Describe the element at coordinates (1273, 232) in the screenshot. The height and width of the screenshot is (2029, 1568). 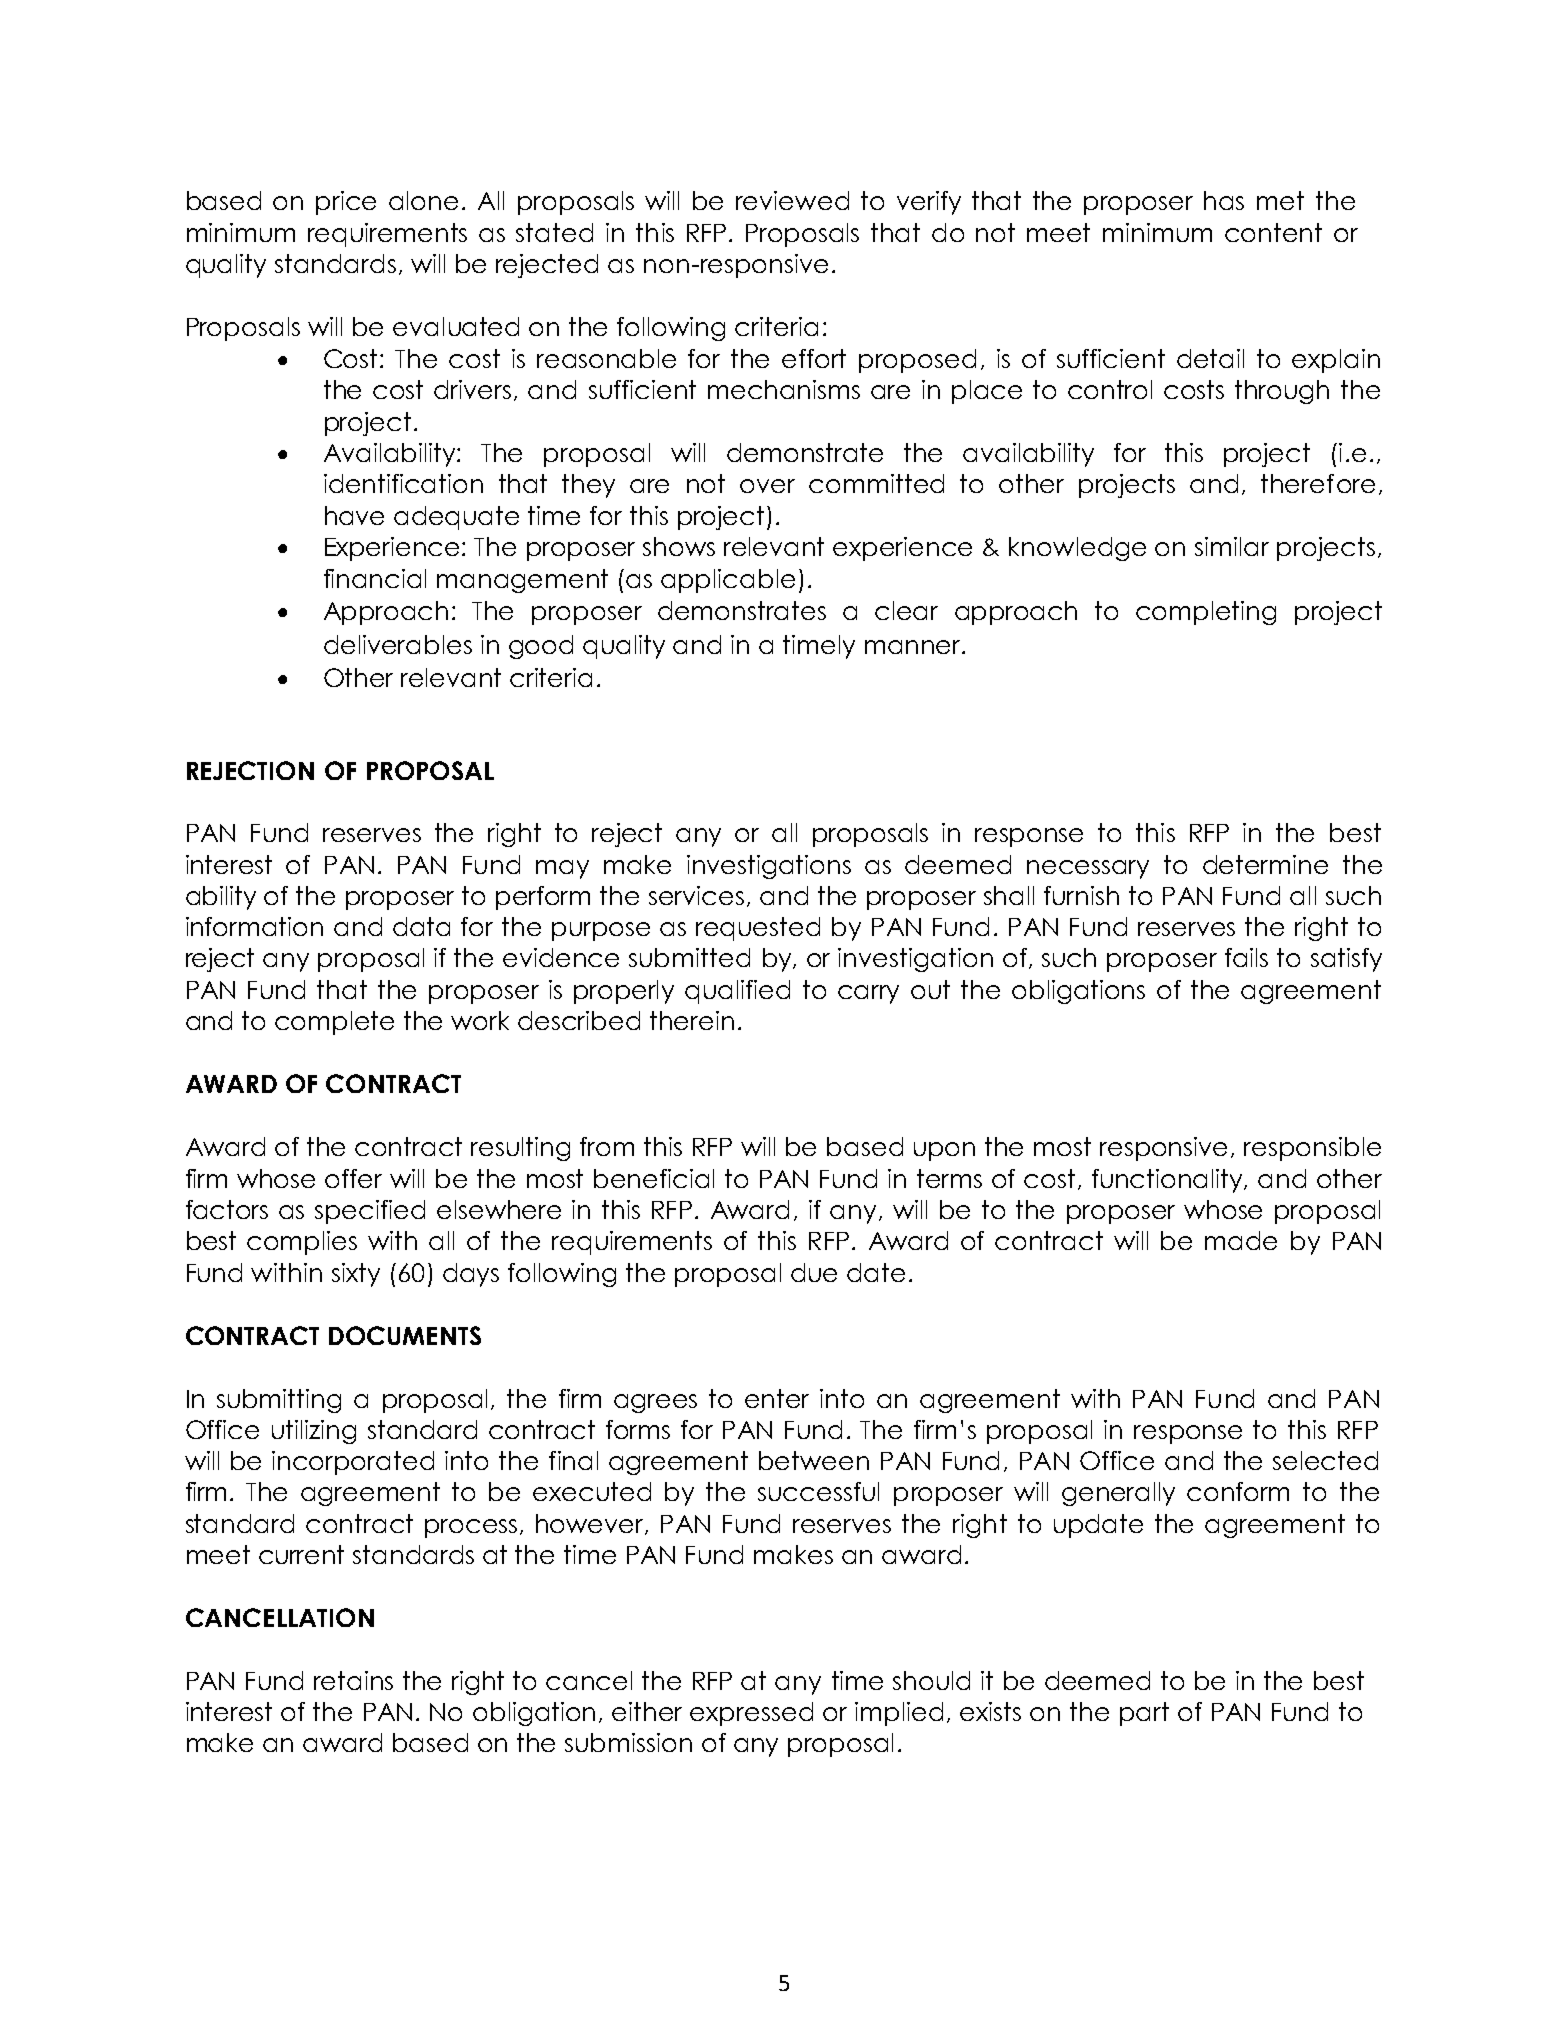
I see `content` at that location.
